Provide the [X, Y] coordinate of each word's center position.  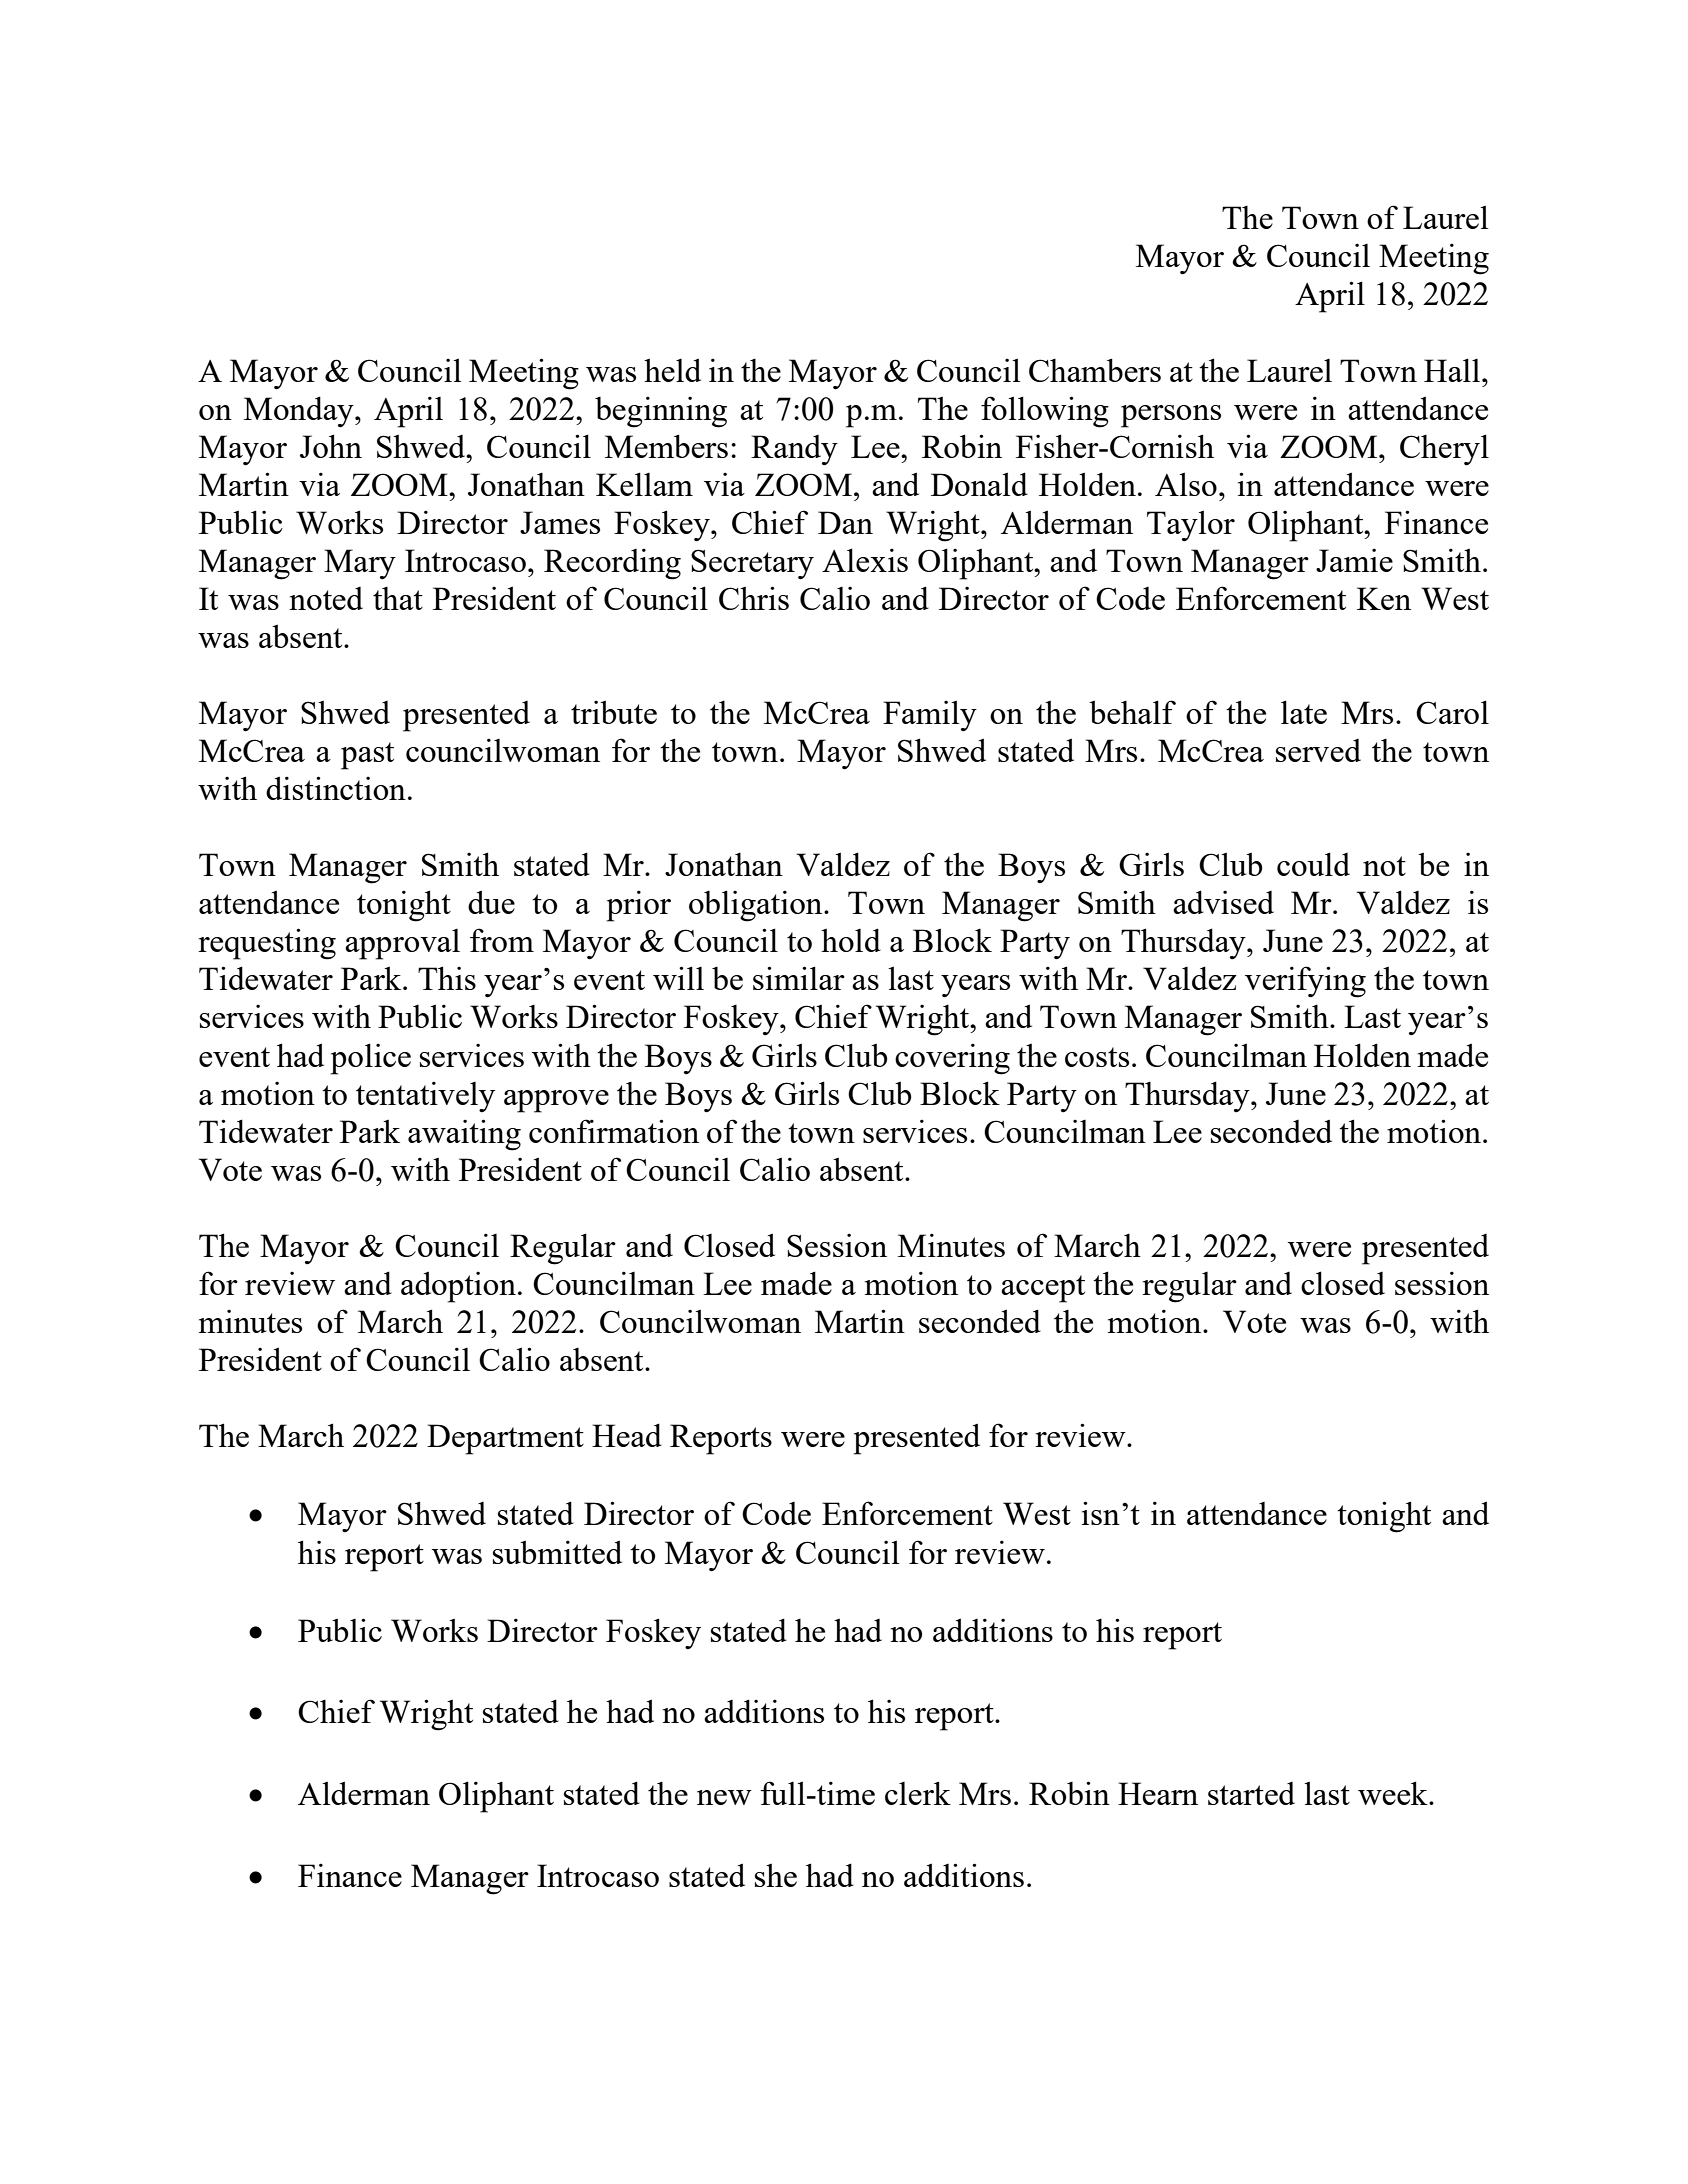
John [331, 446]
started [1251, 1793]
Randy [794, 450]
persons [1171, 416]
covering [952, 1059]
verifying [1305, 982]
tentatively [425, 1097]
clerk [918, 1793]
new [724, 1797]
